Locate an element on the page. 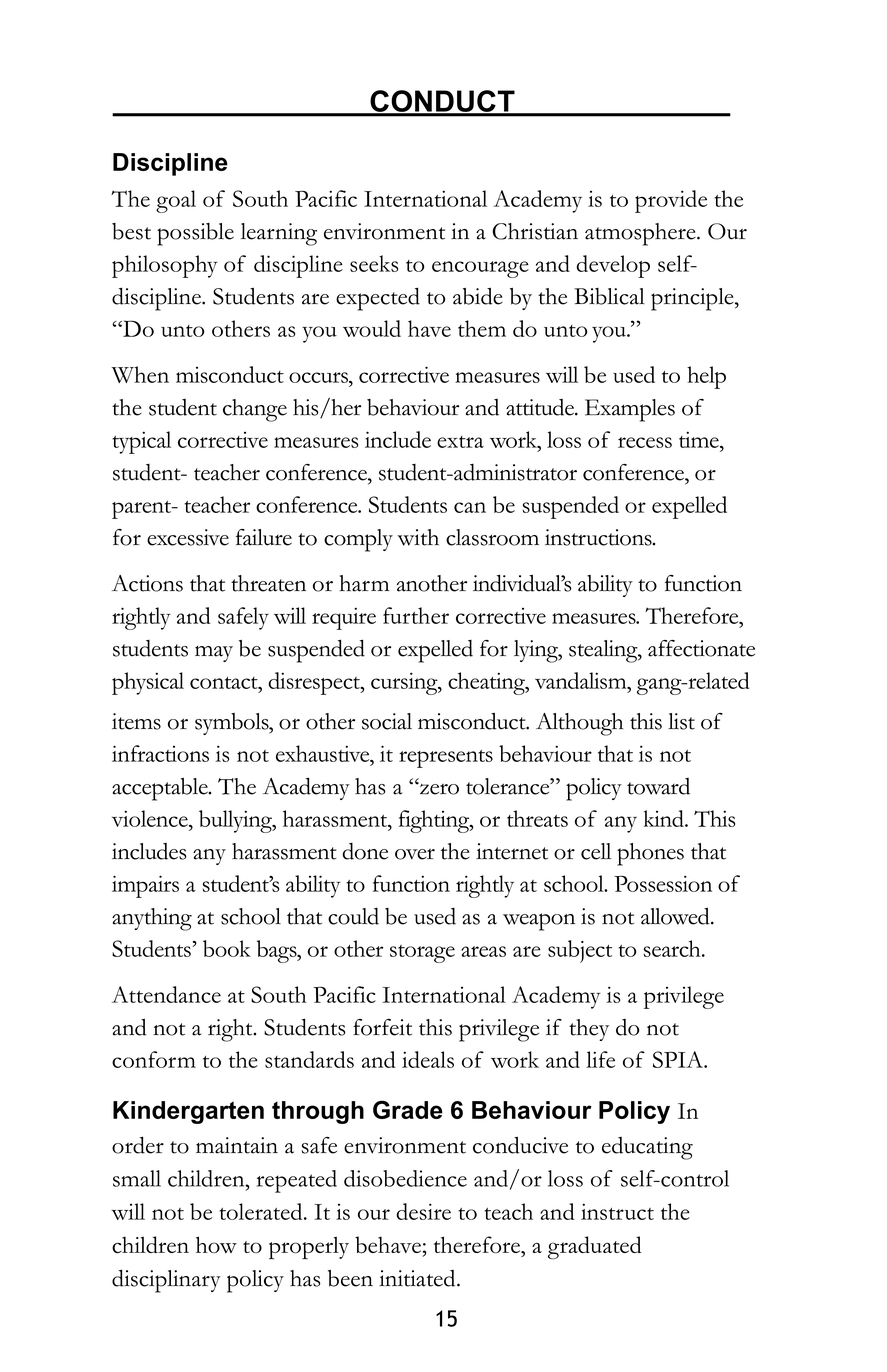 Image resolution: width=887 pixels, height=1372 pixels. atmosphere is located at coordinates (641, 234).
